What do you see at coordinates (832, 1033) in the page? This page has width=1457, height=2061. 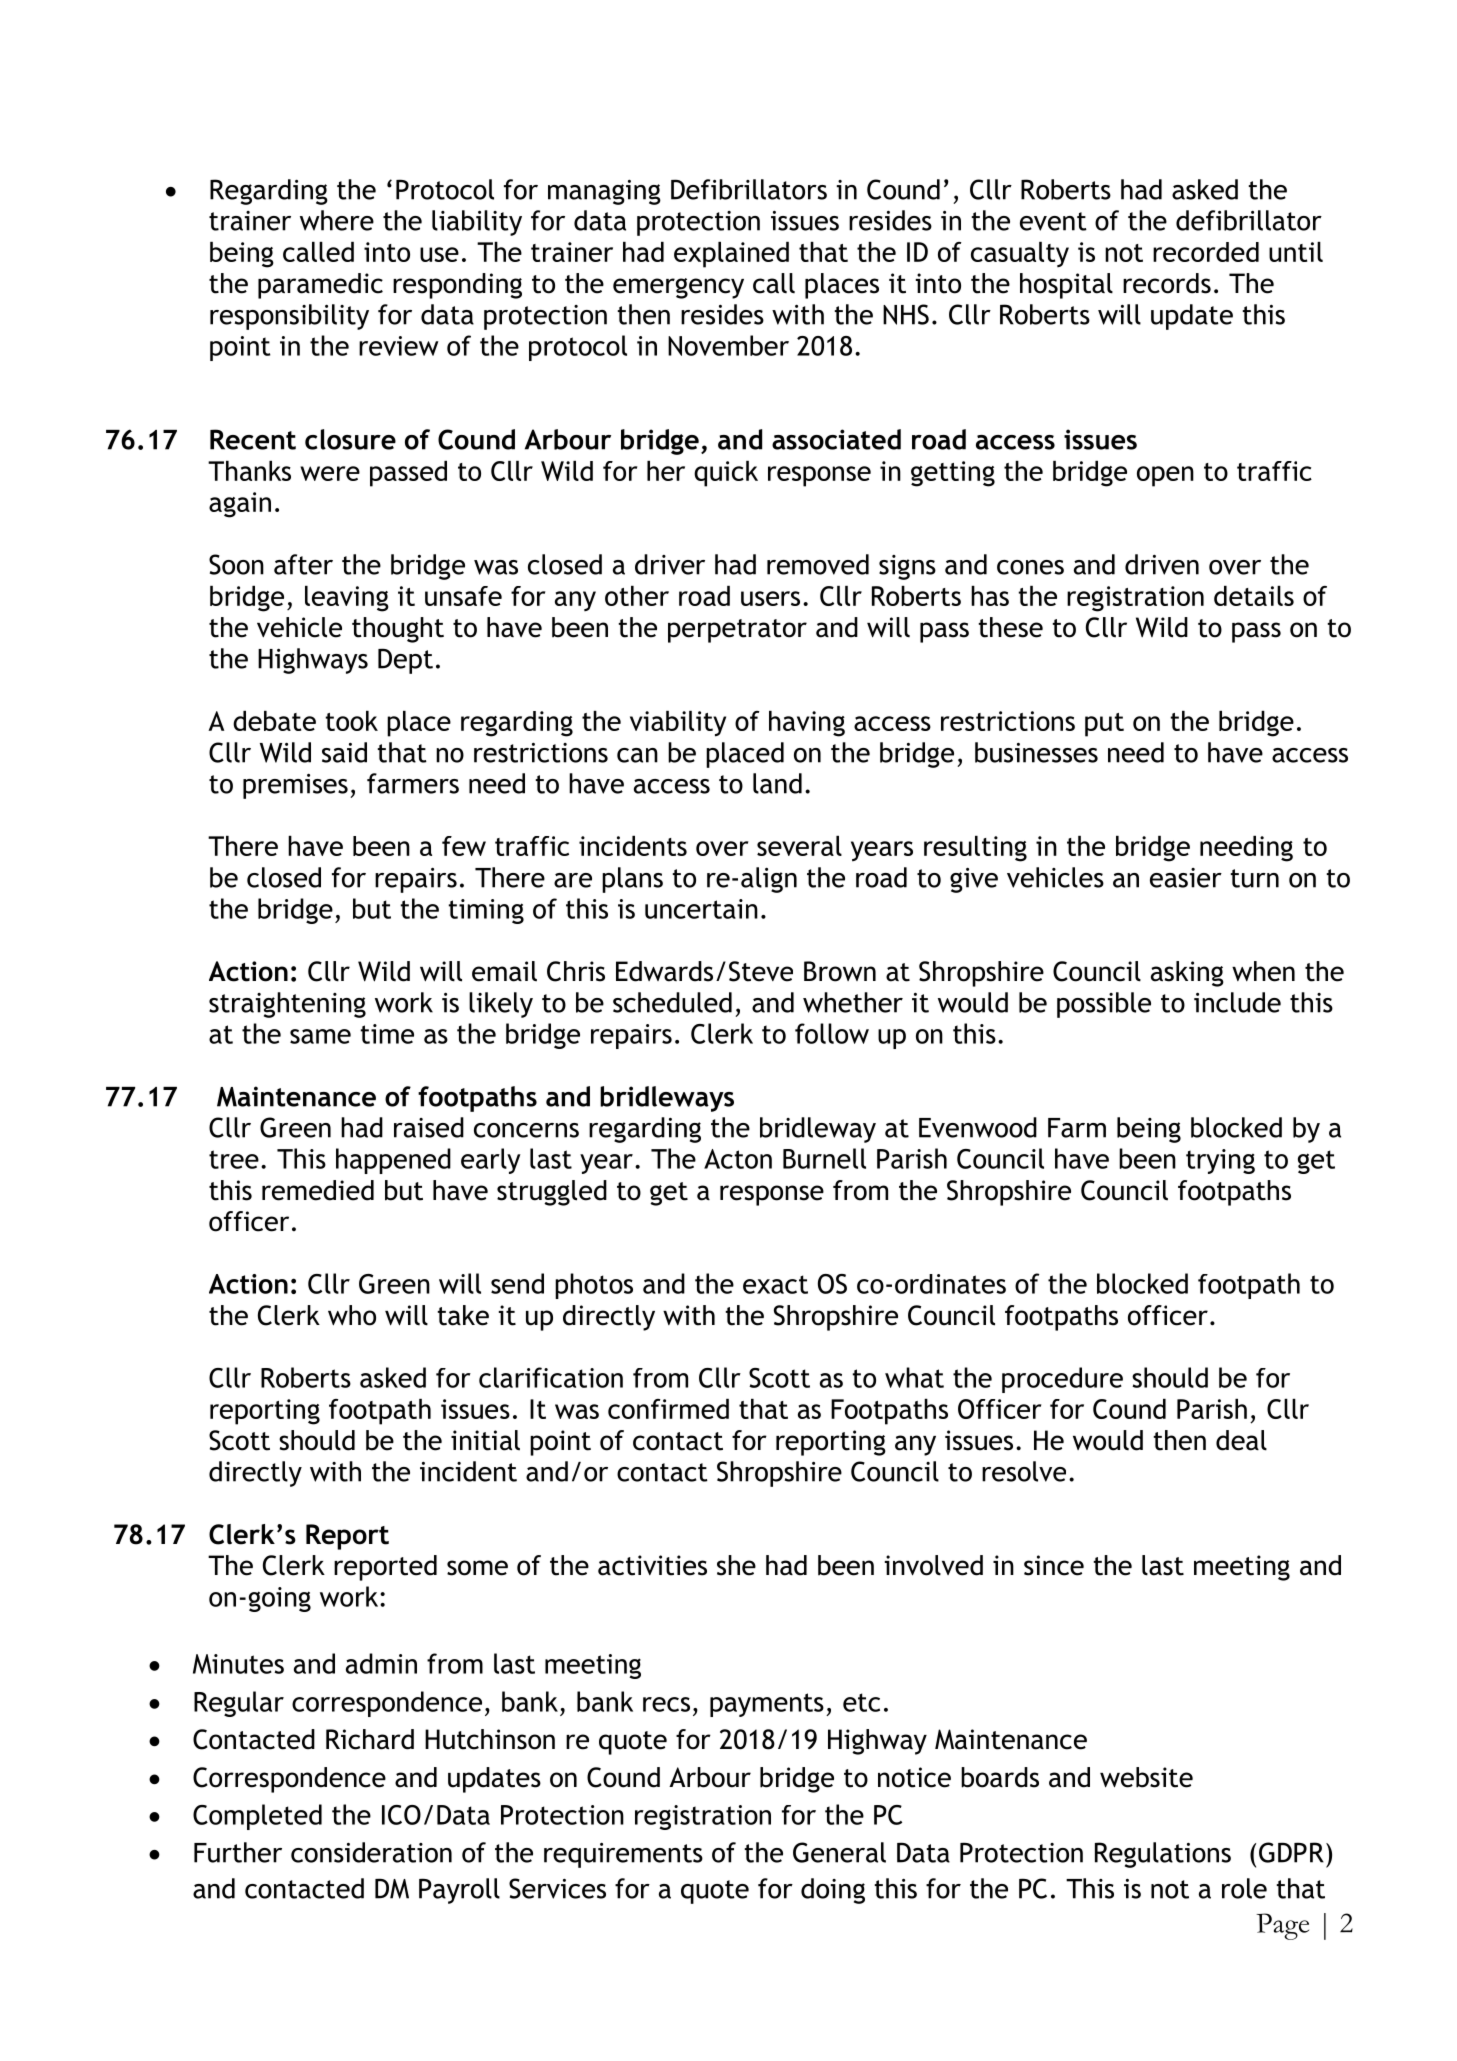 I see `follow` at bounding box center [832, 1033].
